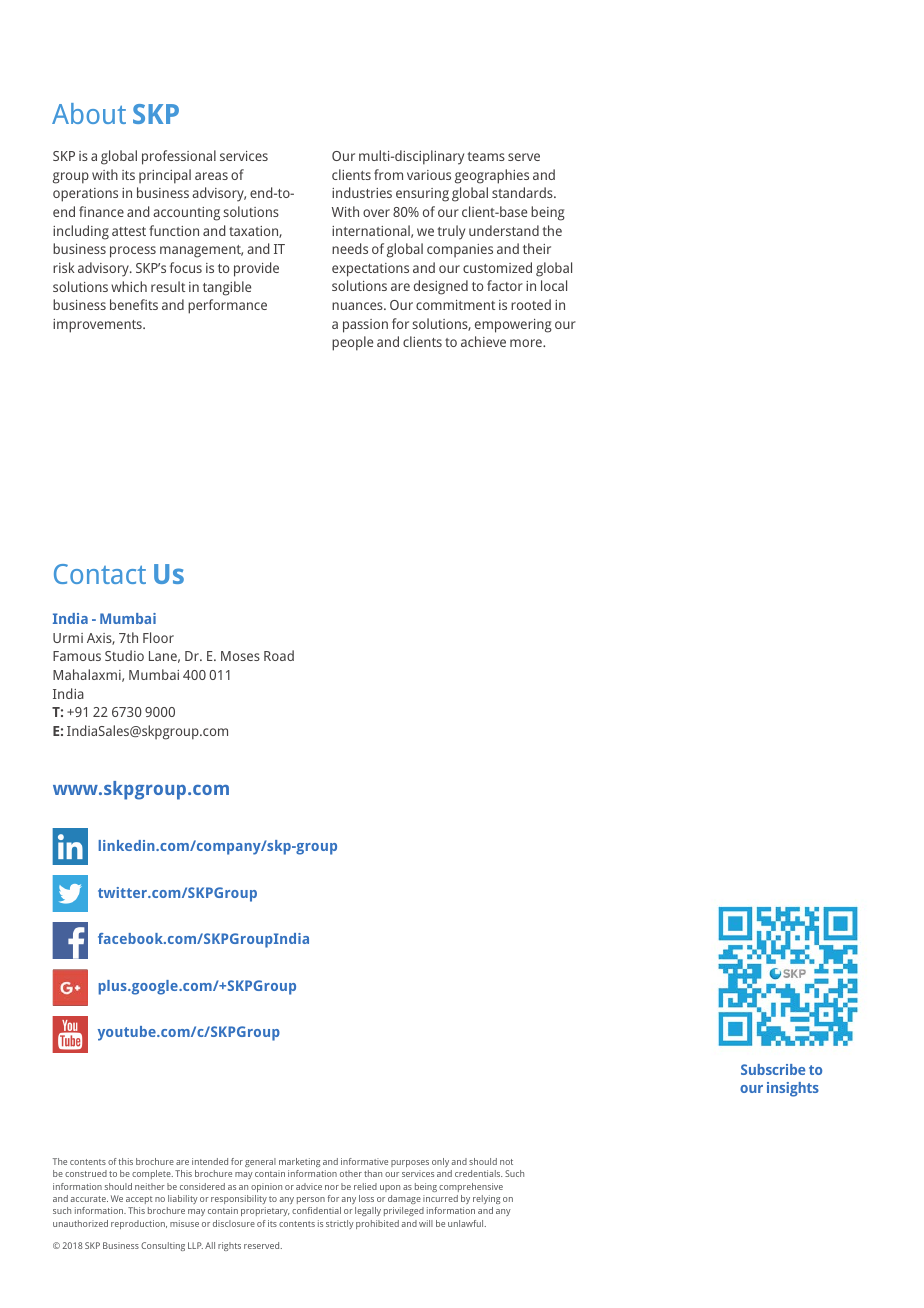 This screenshot has width=924, height=1308. Describe the element at coordinates (523, 192) in the screenshot. I see `standards` at that location.
